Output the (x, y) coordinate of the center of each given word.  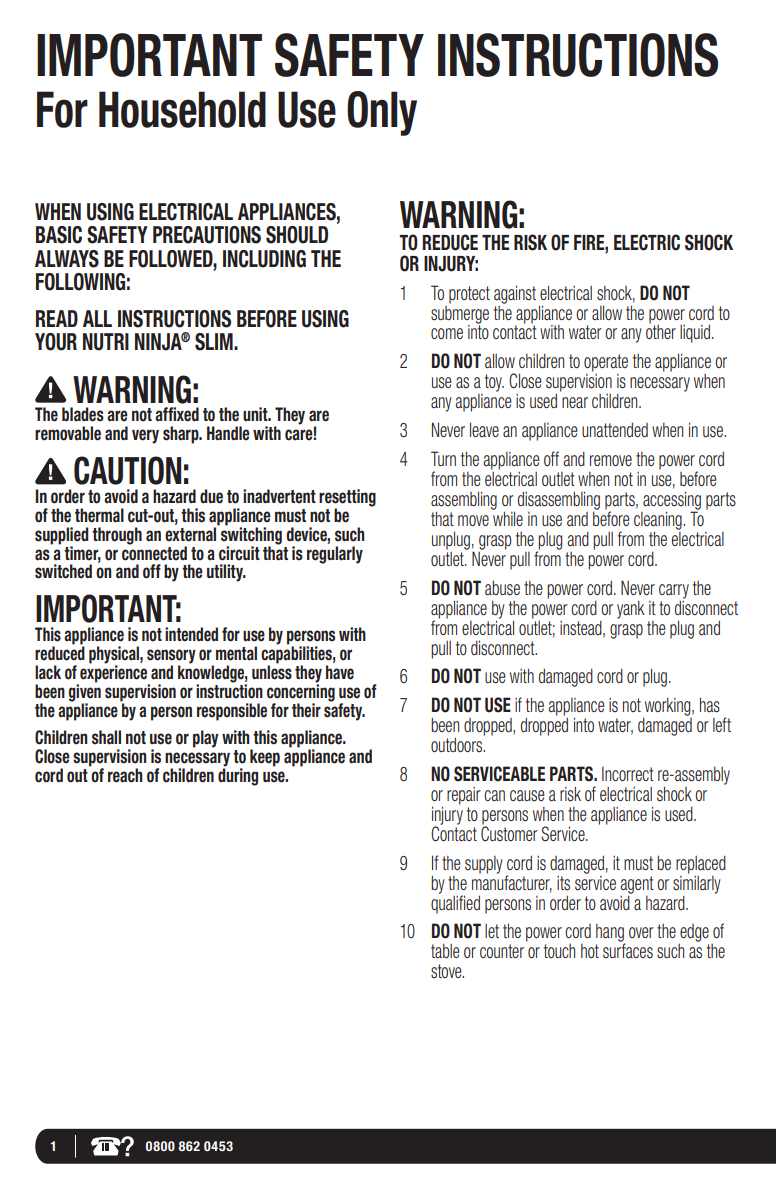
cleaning (659, 521)
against (515, 294)
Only (382, 113)
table (445, 951)
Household (182, 109)
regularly (335, 555)
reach (125, 775)
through (117, 536)
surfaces (628, 950)
